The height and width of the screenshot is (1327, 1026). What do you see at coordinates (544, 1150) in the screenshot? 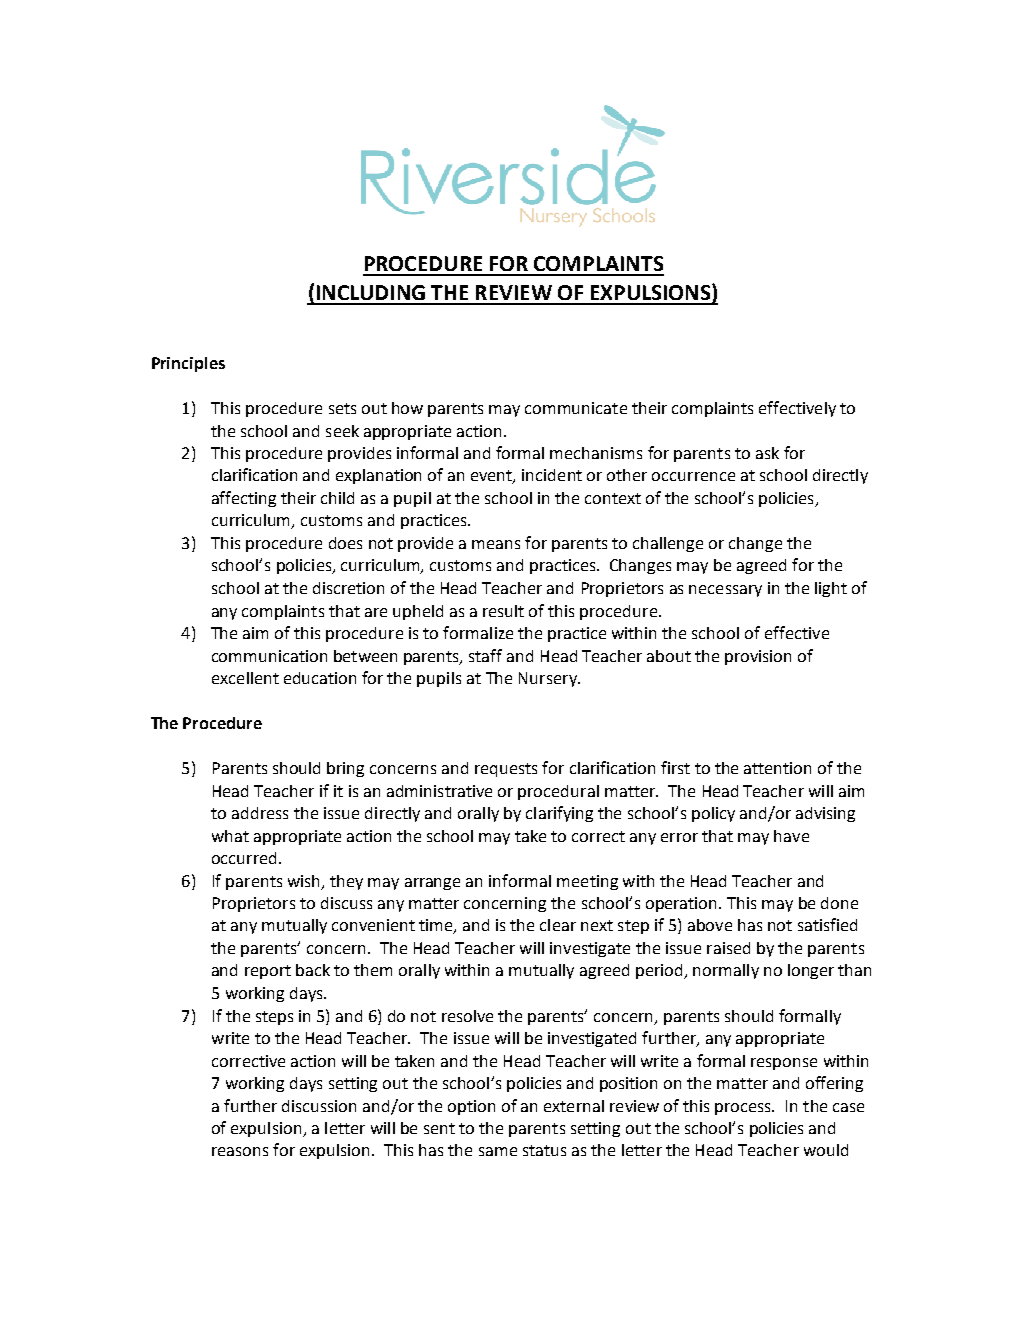
I see `status` at bounding box center [544, 1150].
